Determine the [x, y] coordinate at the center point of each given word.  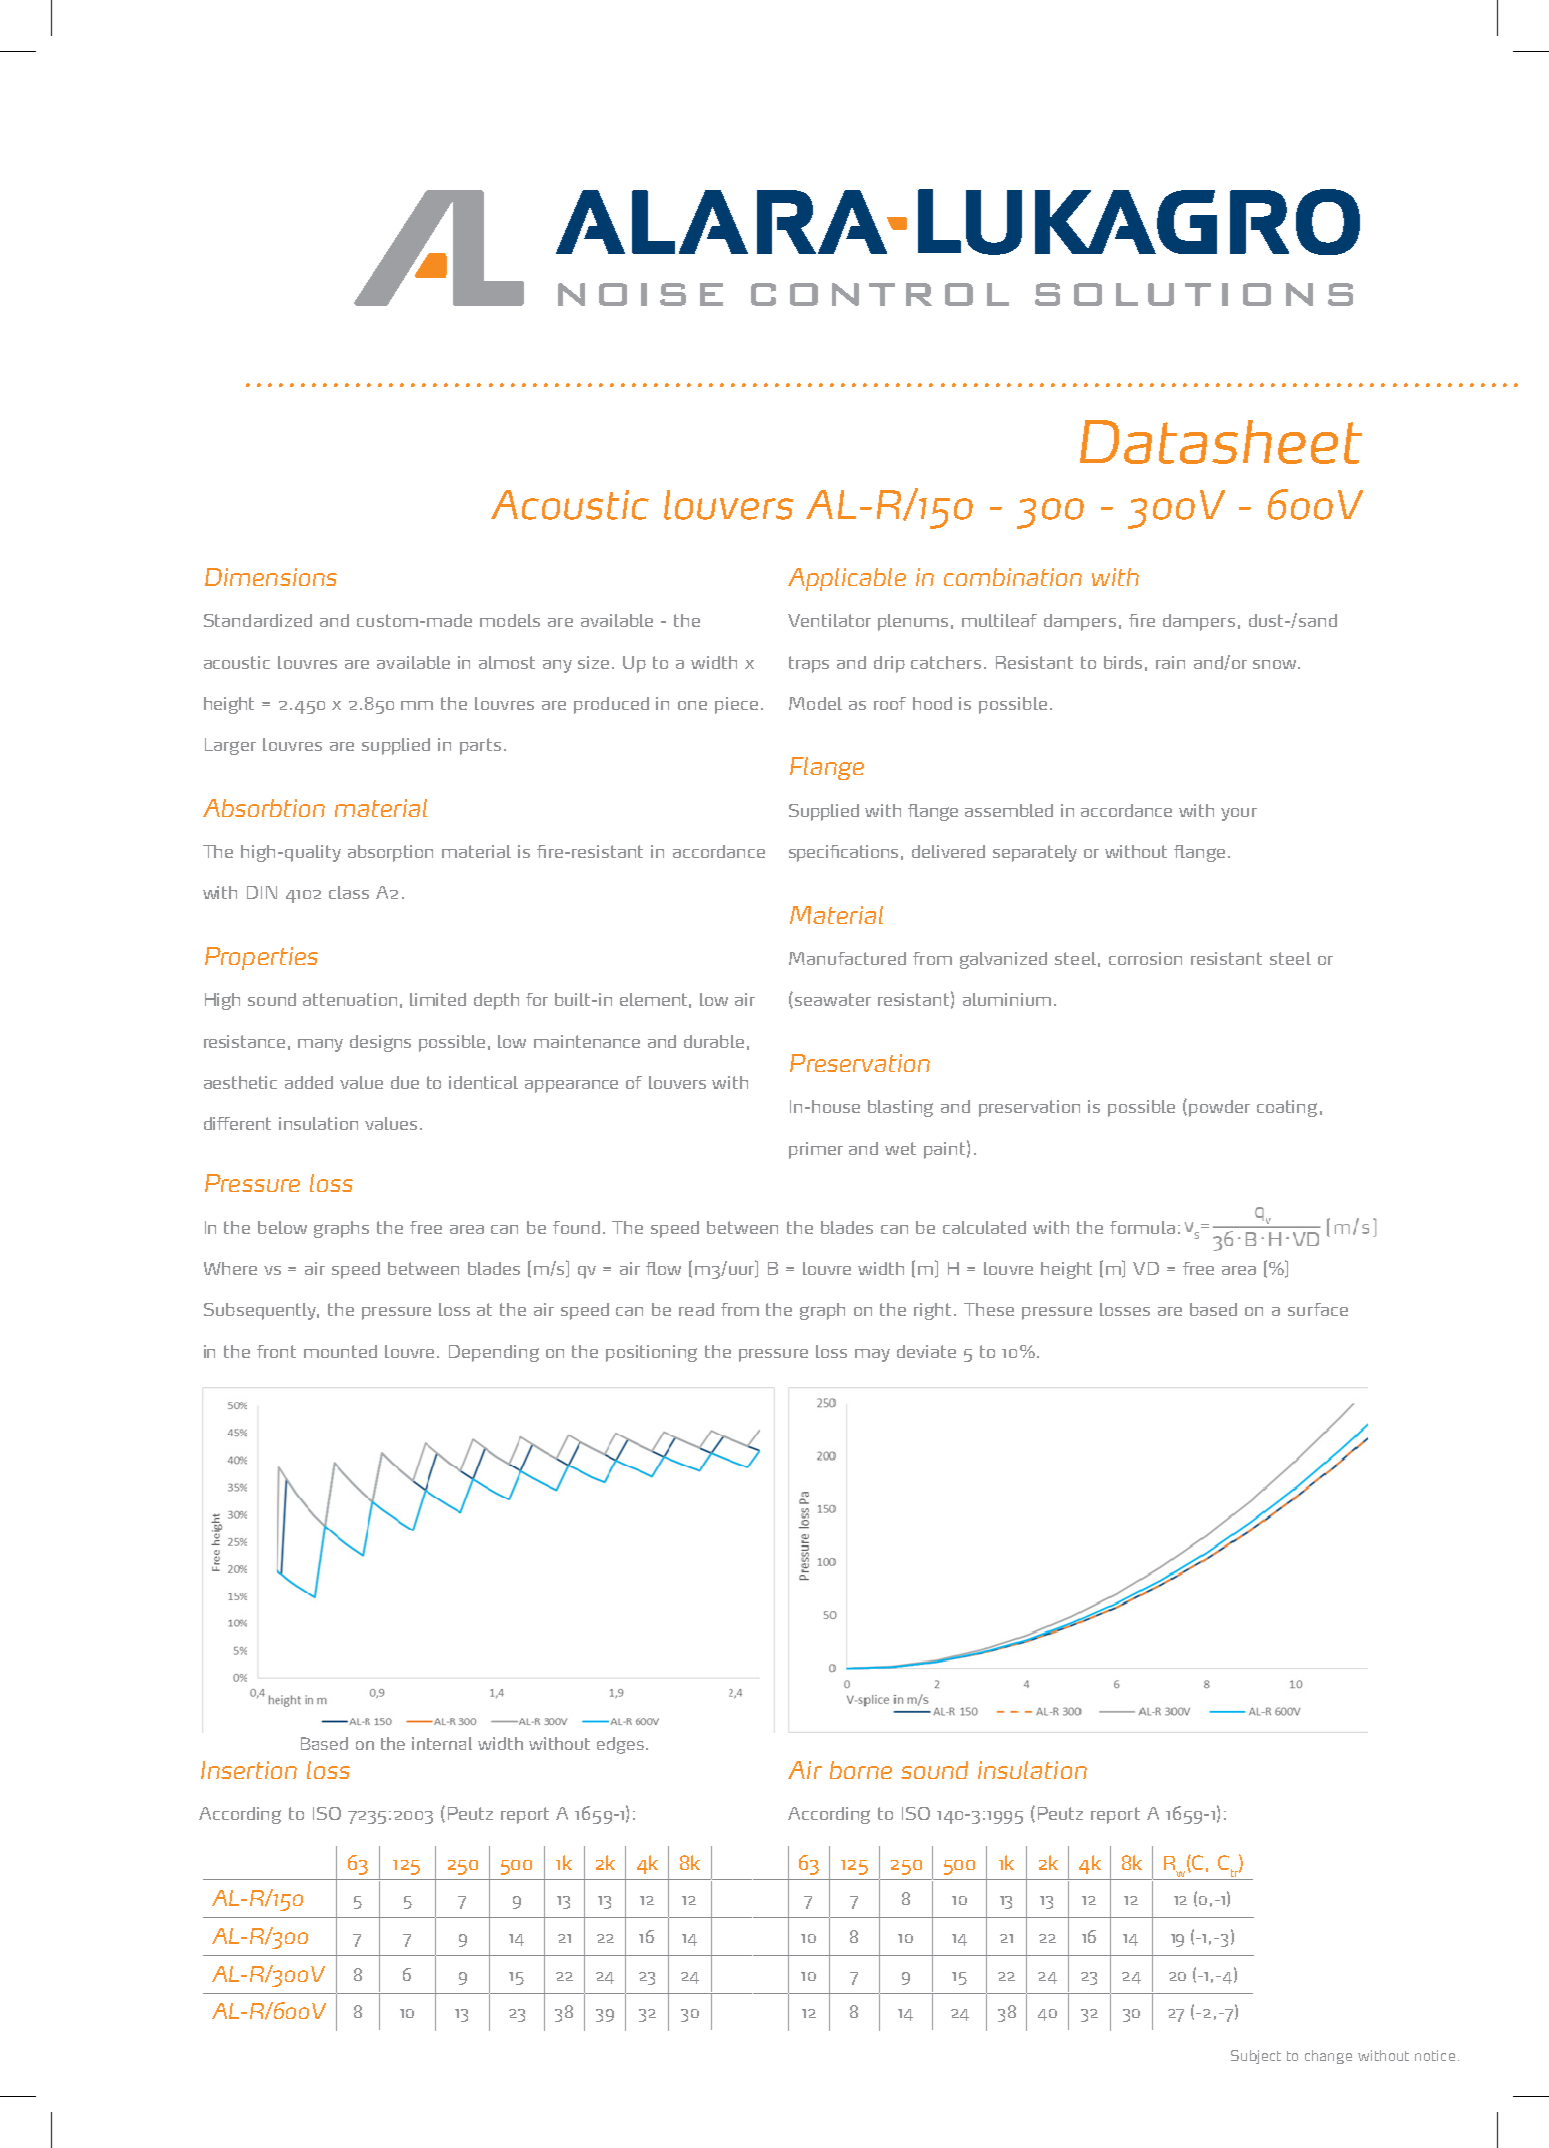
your [1239, 814]
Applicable [847, 579]
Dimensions [271, 577]
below [282, 1227]
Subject [1256, 2057]
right [932, 1311]
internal [442, 1743]
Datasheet [1221, 442]
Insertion [249, 1770]
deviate [926, 1351]
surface [1318, 1309]
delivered [948, 851]
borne [861, 1770]
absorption [390, 853]
